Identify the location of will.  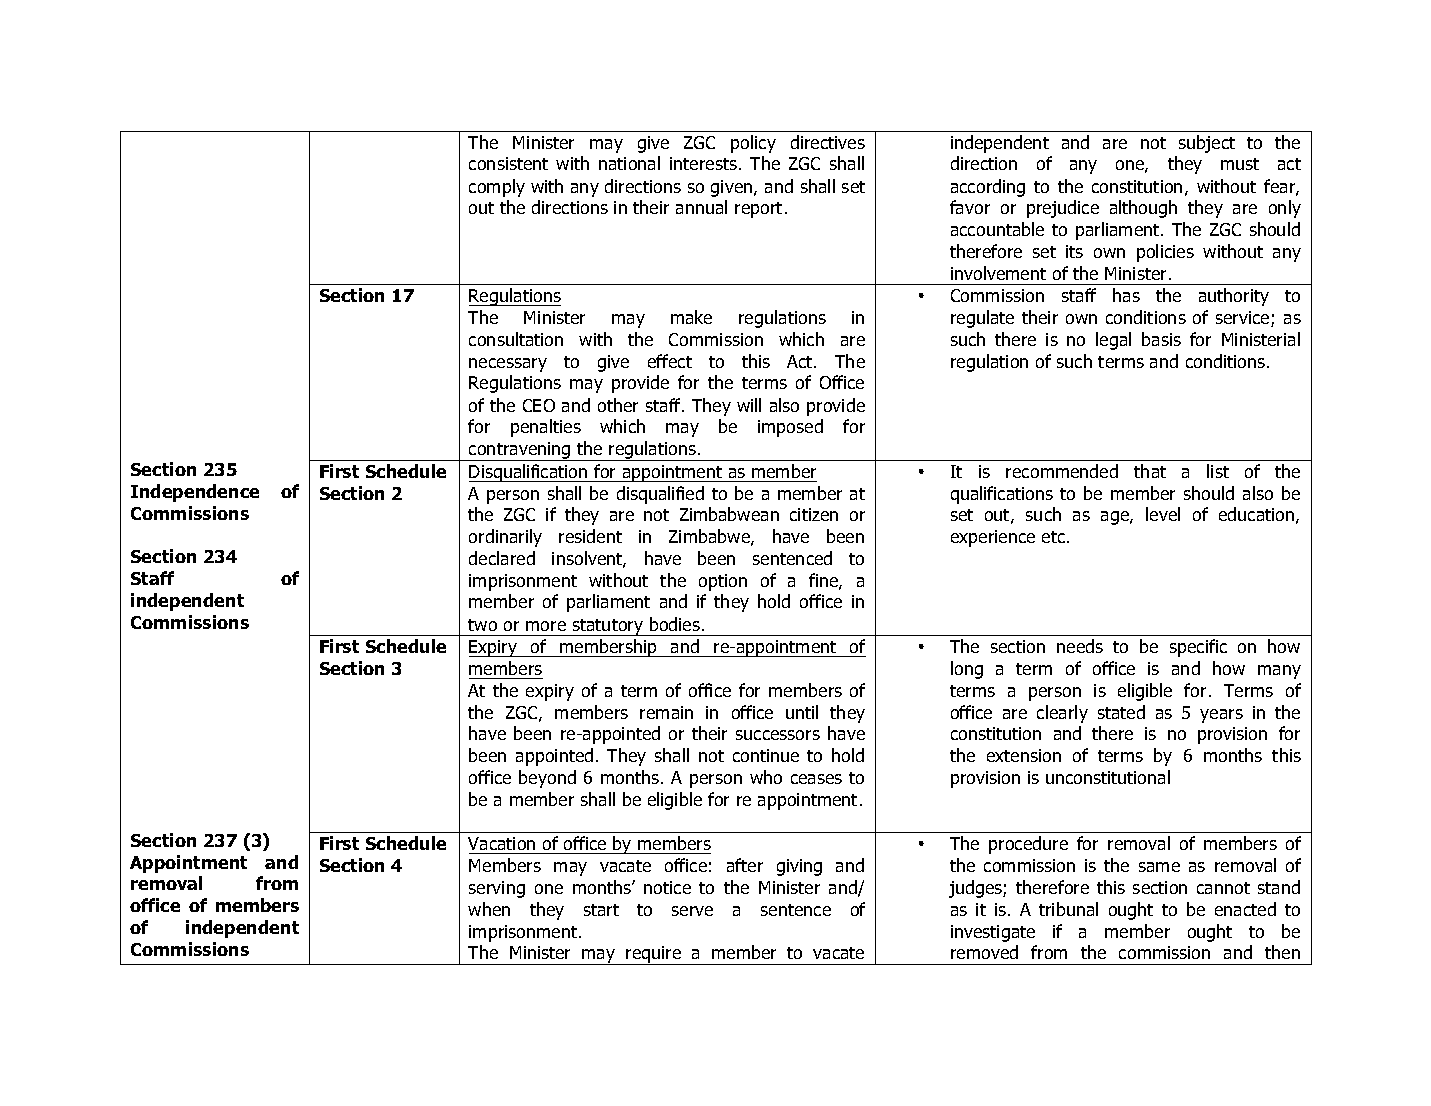
(749, 405).
